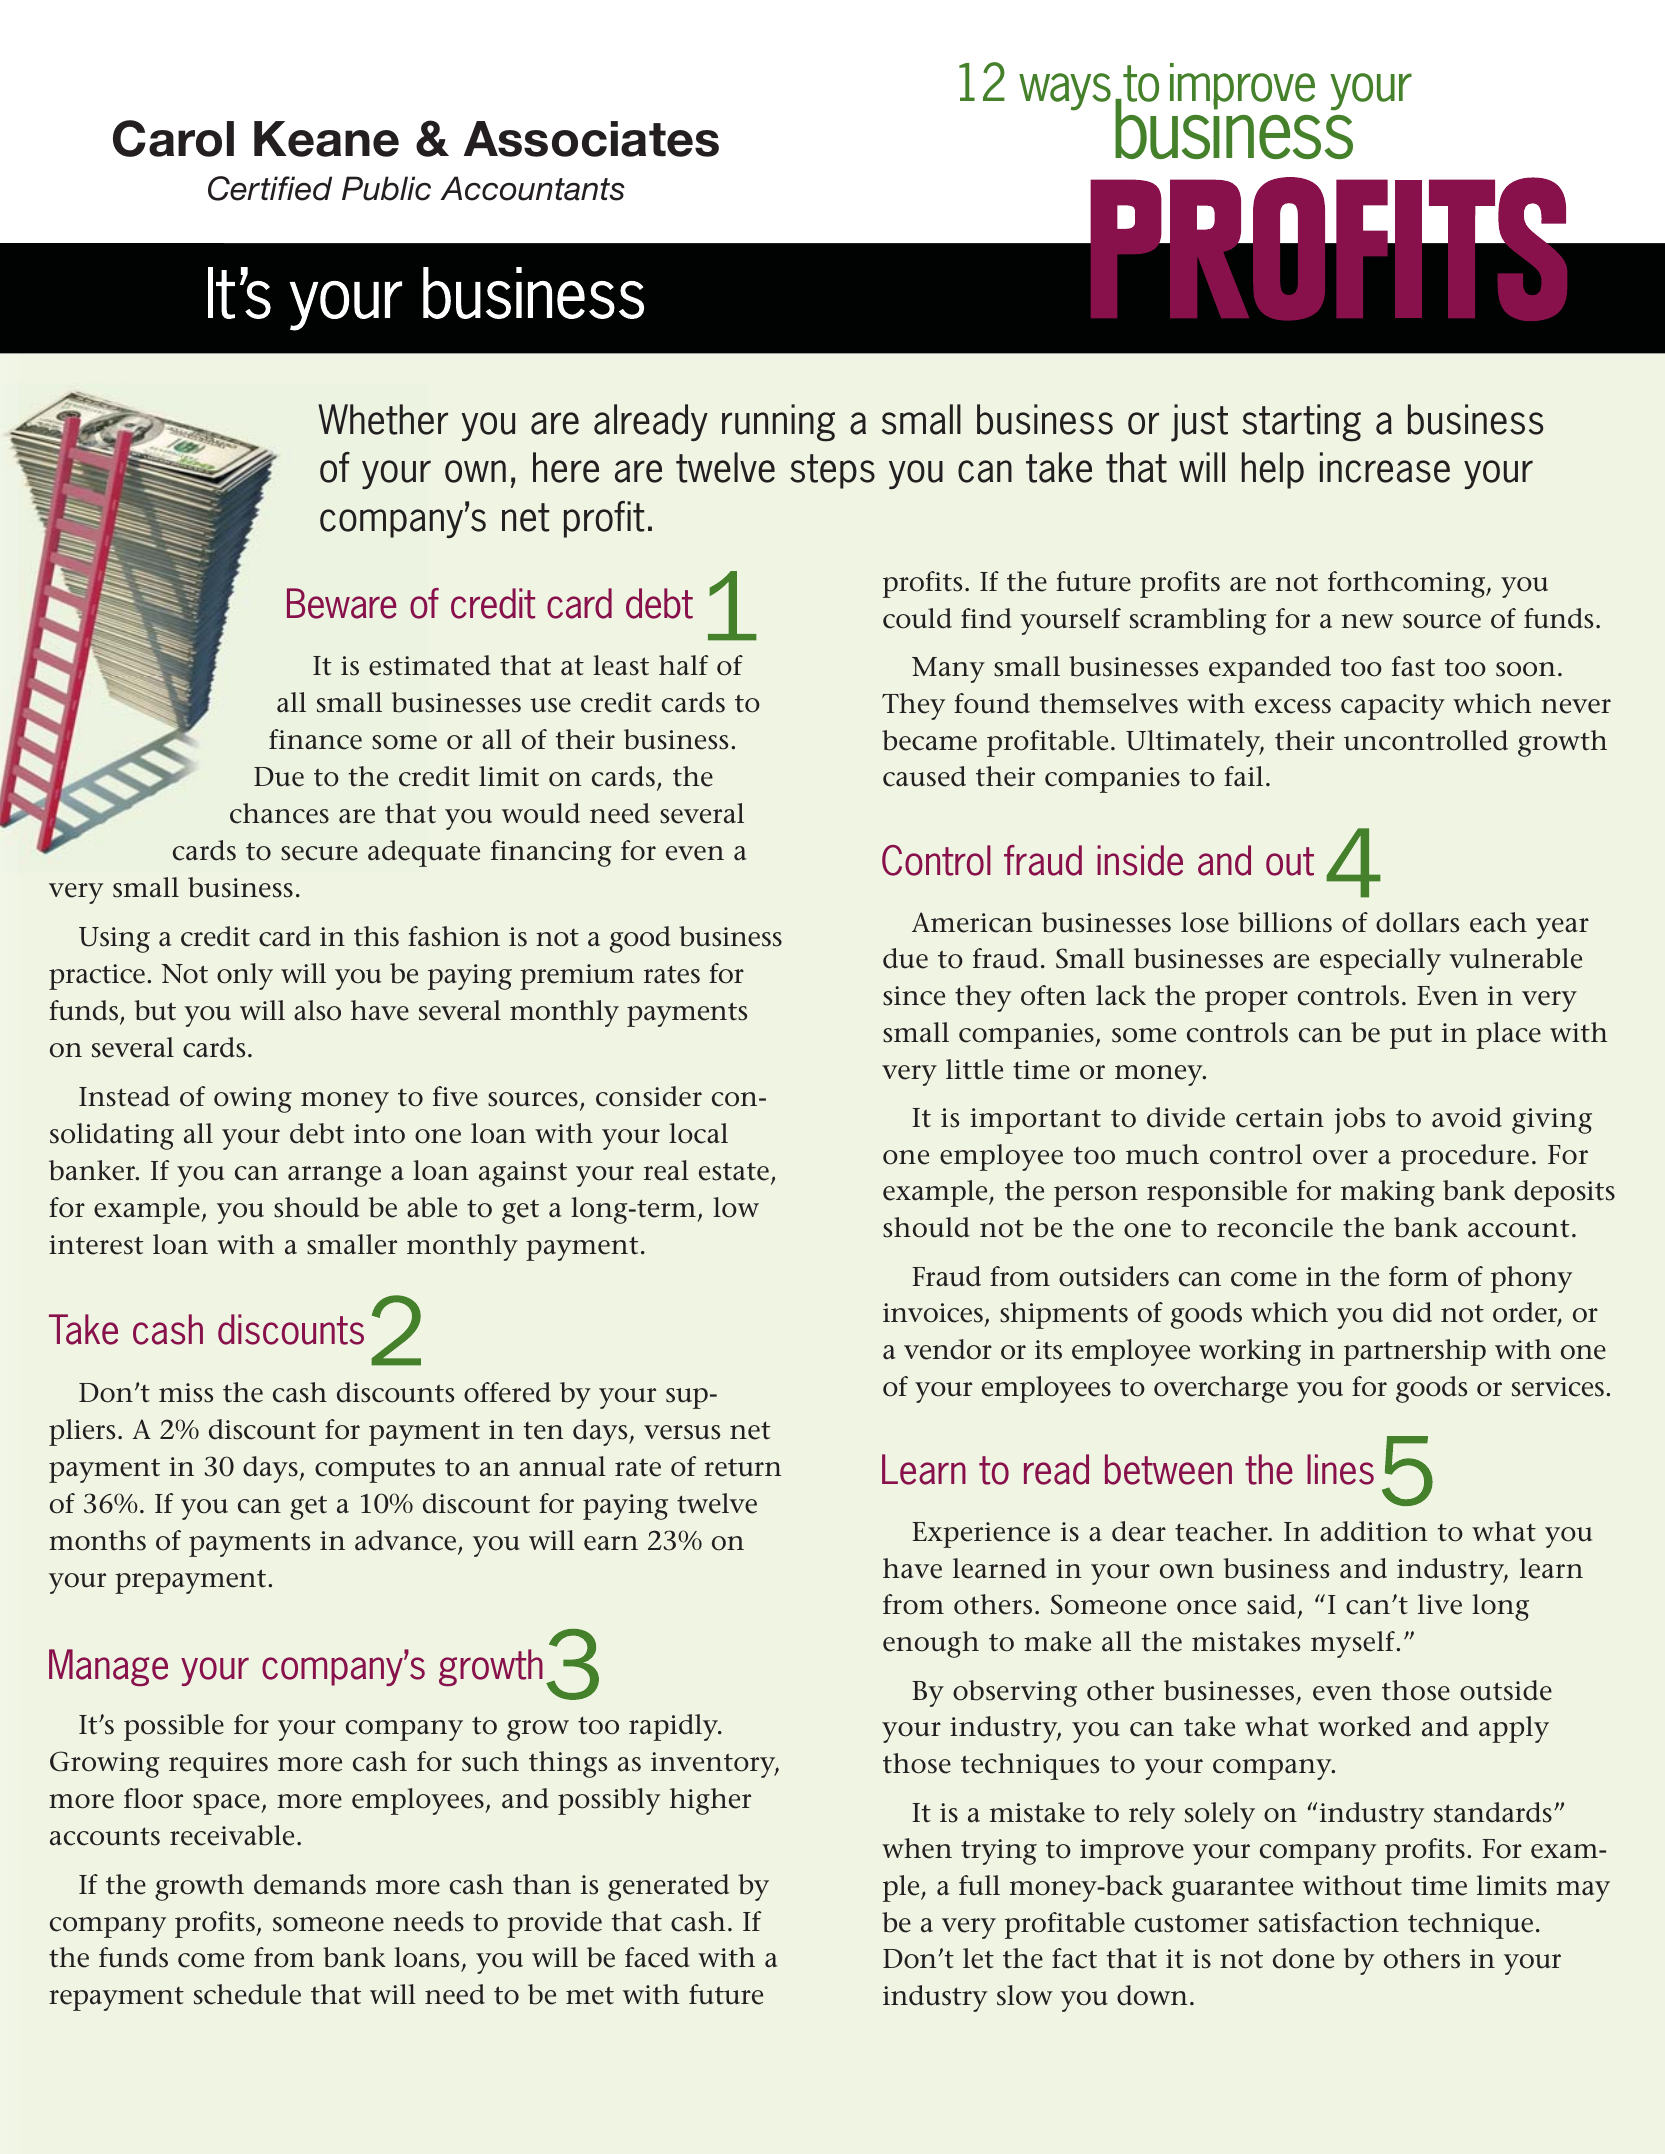  What do you see at coordinates (375, 1470) in the page?
I see `computes` at bounding box center [375, 1470].
